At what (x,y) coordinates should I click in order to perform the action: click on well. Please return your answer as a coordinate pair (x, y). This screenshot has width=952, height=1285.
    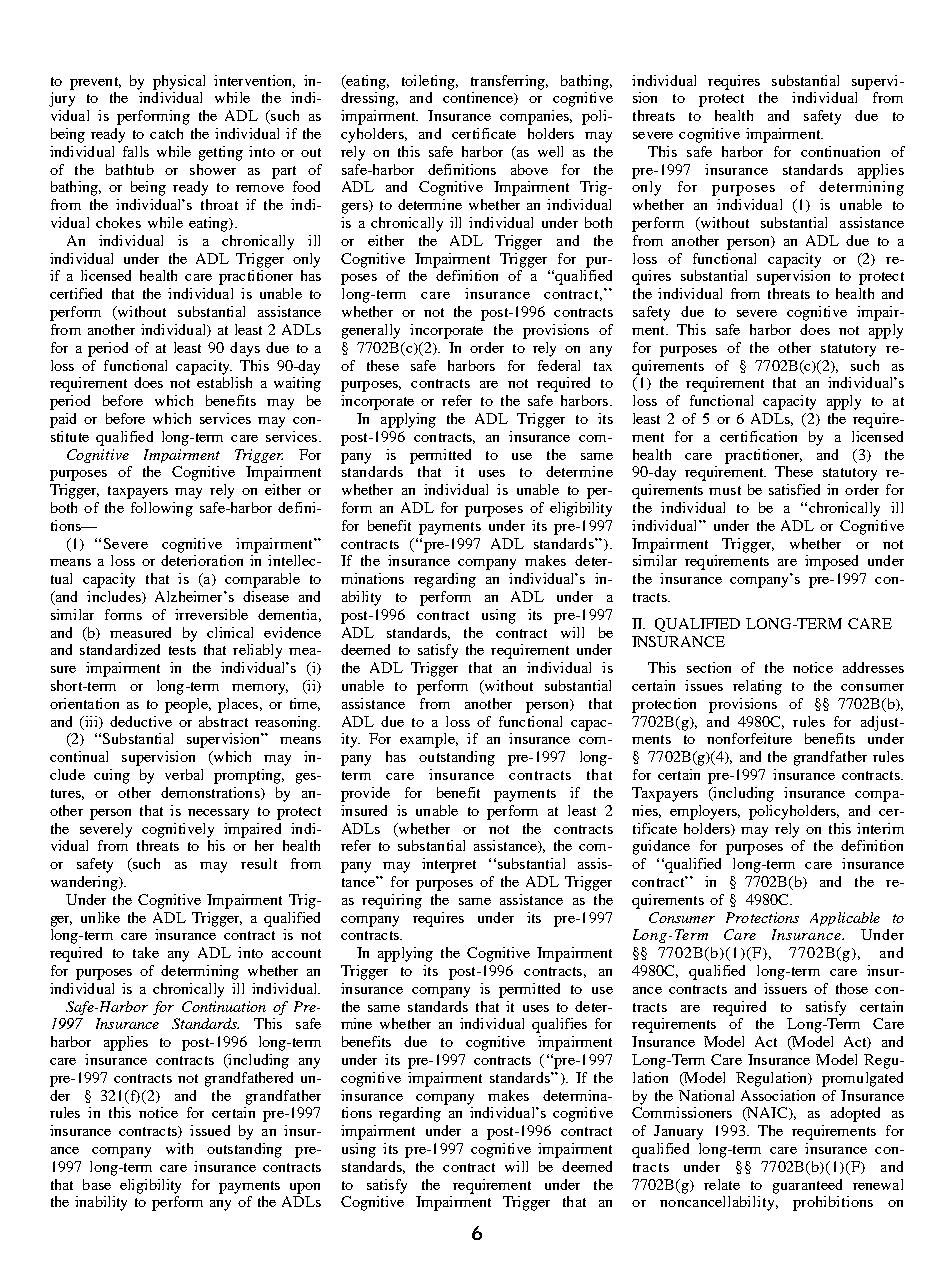
    Looking at the image, I should click on (550, 151).
